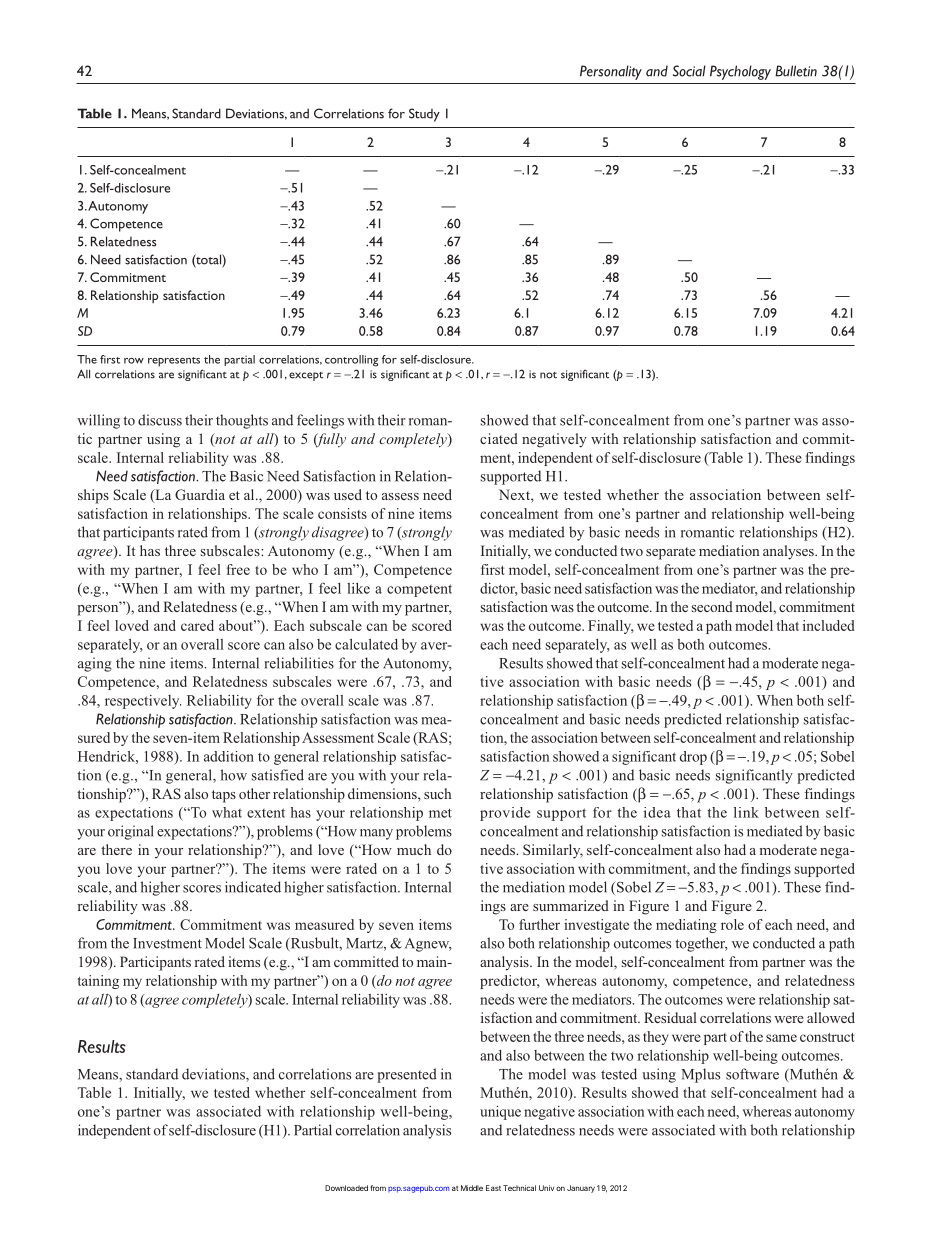 The height and width of the screenshot is (1233, 952). Describe the element at coordinates (746, 812) in the screenshot. I see `link` at that location.
